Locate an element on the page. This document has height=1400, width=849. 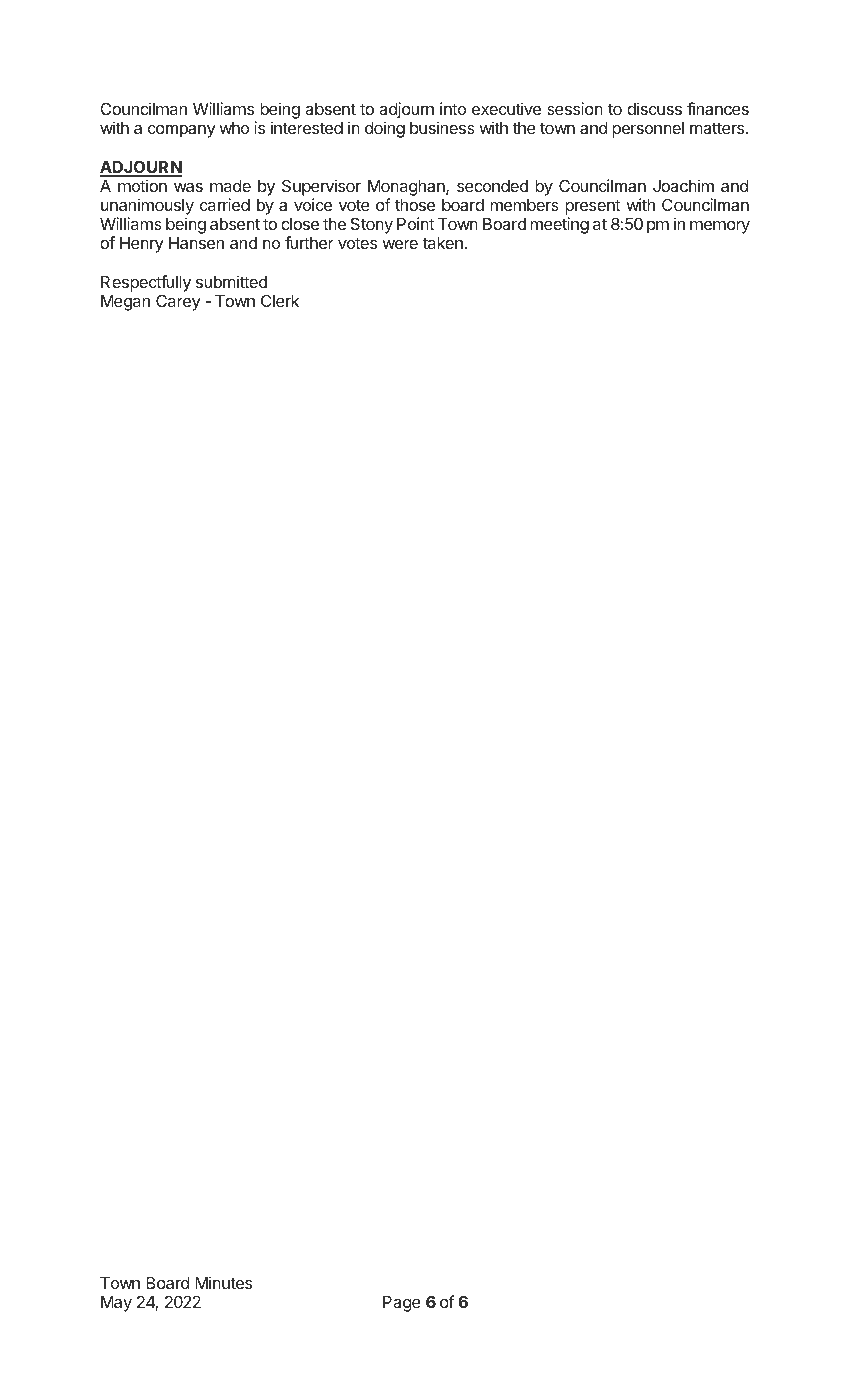
Megan is located at coordinates (125, 303).
